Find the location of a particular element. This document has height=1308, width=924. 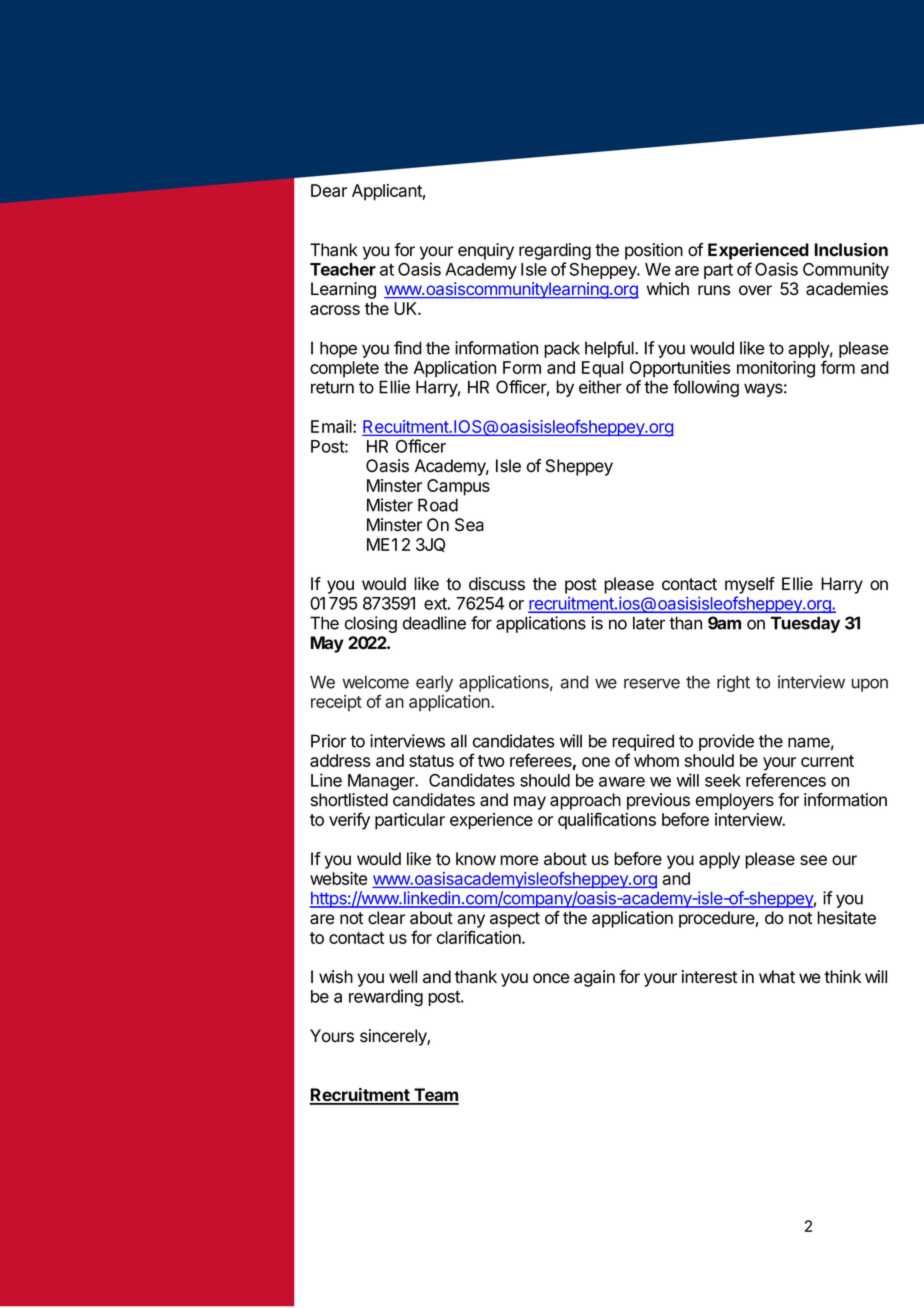

hesitate is located at coordinates (846, 918).
